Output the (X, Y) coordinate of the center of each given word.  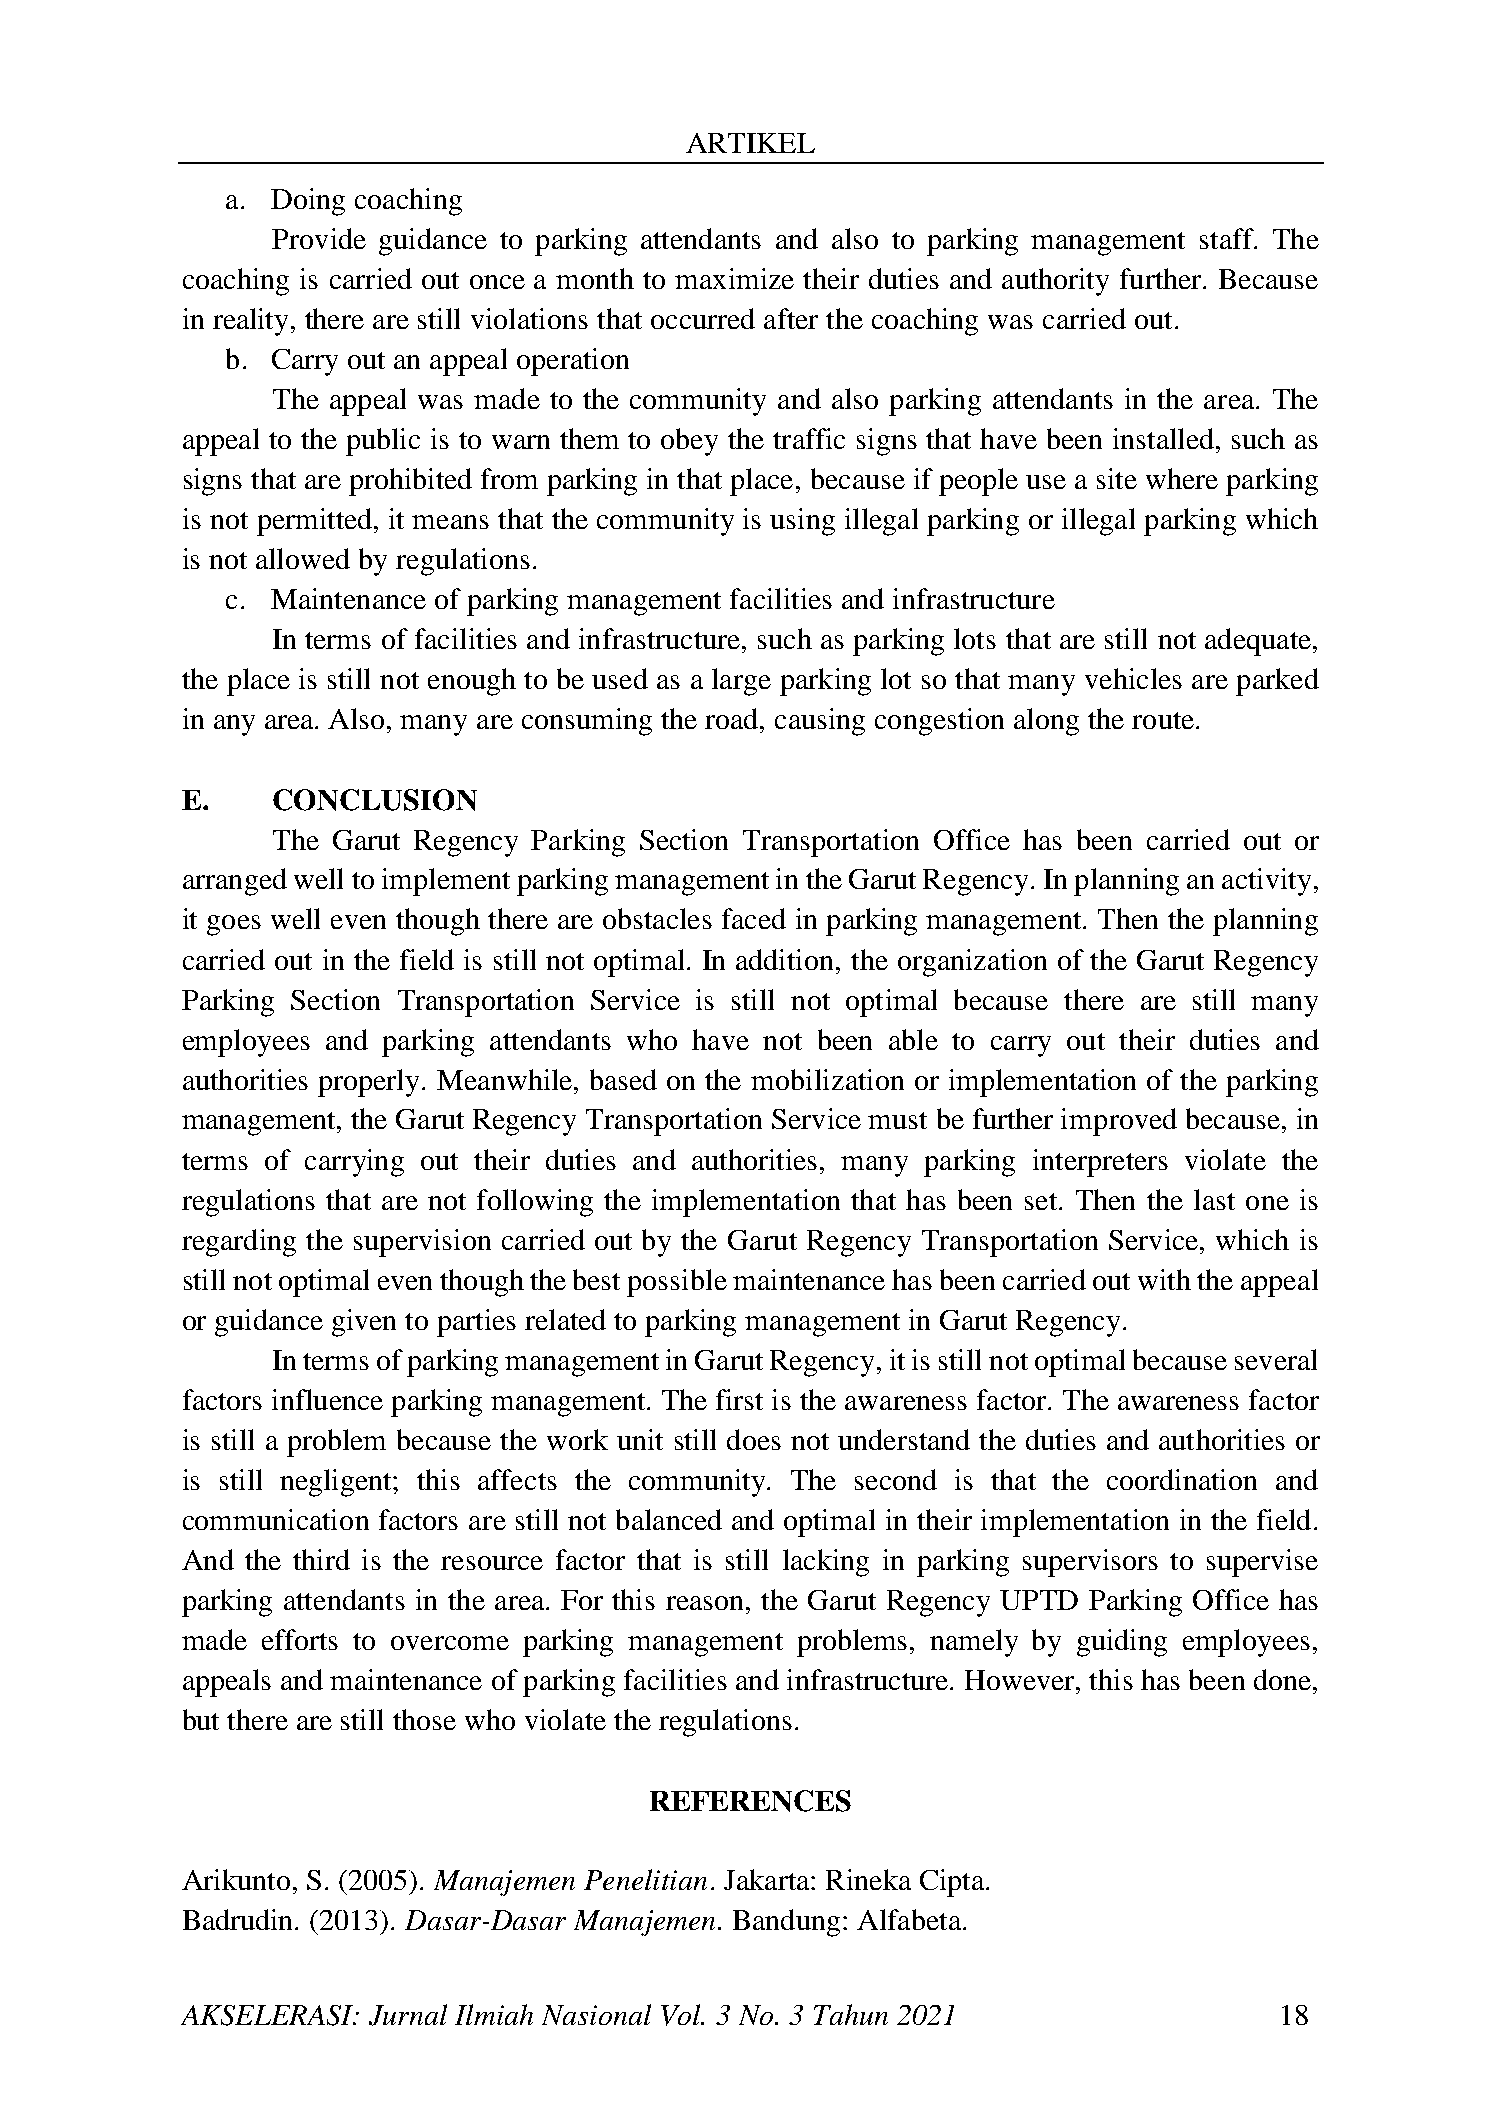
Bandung (786, 1923)
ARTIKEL (750, 143)
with (1164, 1279)
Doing (308, 202)
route (1164, 720)
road (733, 718)
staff (1228, 238)
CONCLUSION (375, 800)
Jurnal (408, 2015)
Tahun (851, 2014)
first (739, 1399)
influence (327, 1399)
